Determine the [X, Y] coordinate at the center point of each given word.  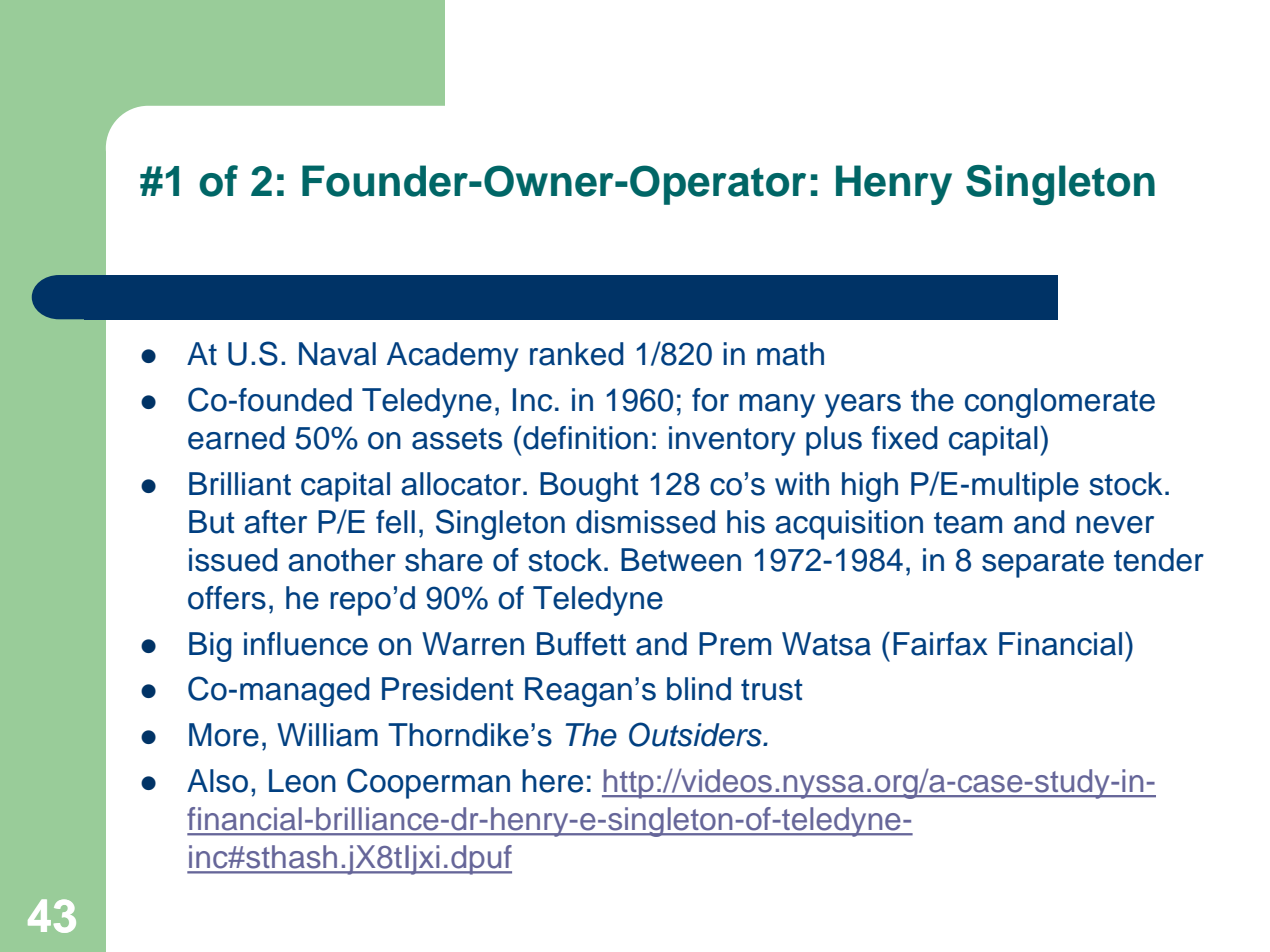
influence [306, 644]
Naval [337, 354]
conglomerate [1060, 403]
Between [681, 560]
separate [1043, 564]
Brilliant [240, 484]
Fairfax [940, 644]
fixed [905, 438]
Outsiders [696, 734]
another [342, 560]
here [552, 781]
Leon [302, 781]
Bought [589, 487]
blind [699, 689]
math [790, 354]
